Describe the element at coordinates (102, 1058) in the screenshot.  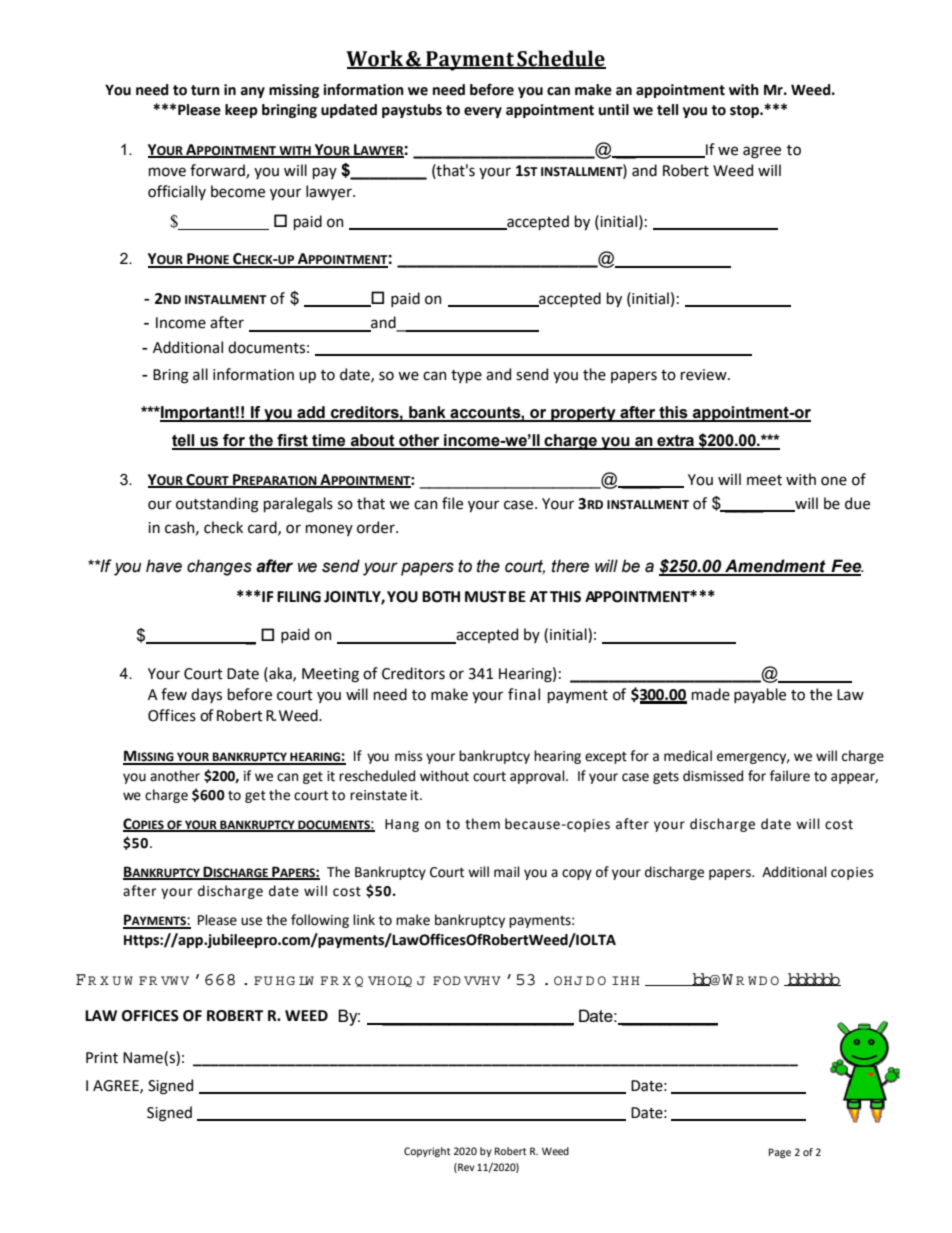
I see `Print` at that location.
